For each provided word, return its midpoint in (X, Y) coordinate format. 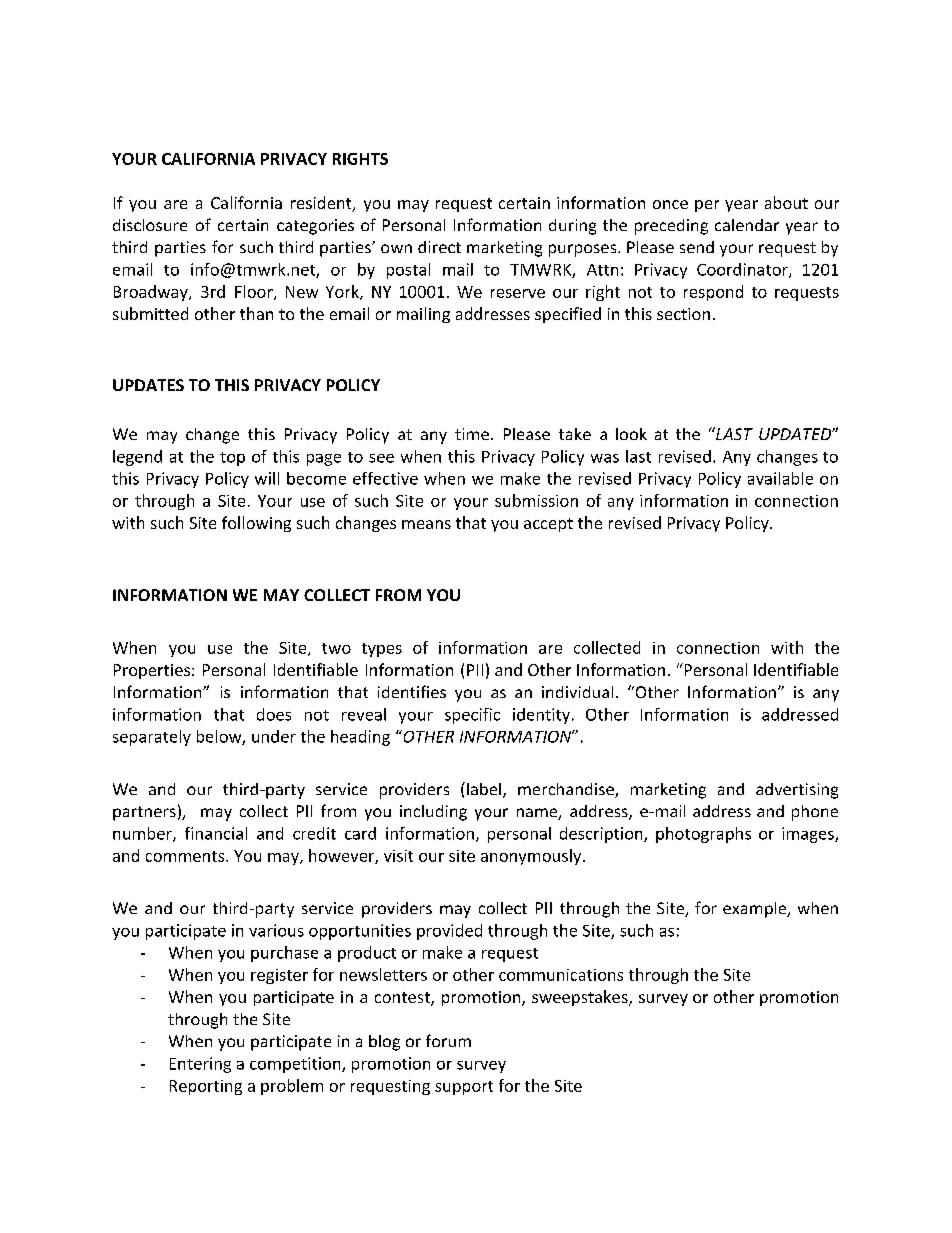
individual (577, 692)
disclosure (150, 225)
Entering (200, 1065)
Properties (152, 671)
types (382, 650)
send (697, 247)
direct (439, 247)
